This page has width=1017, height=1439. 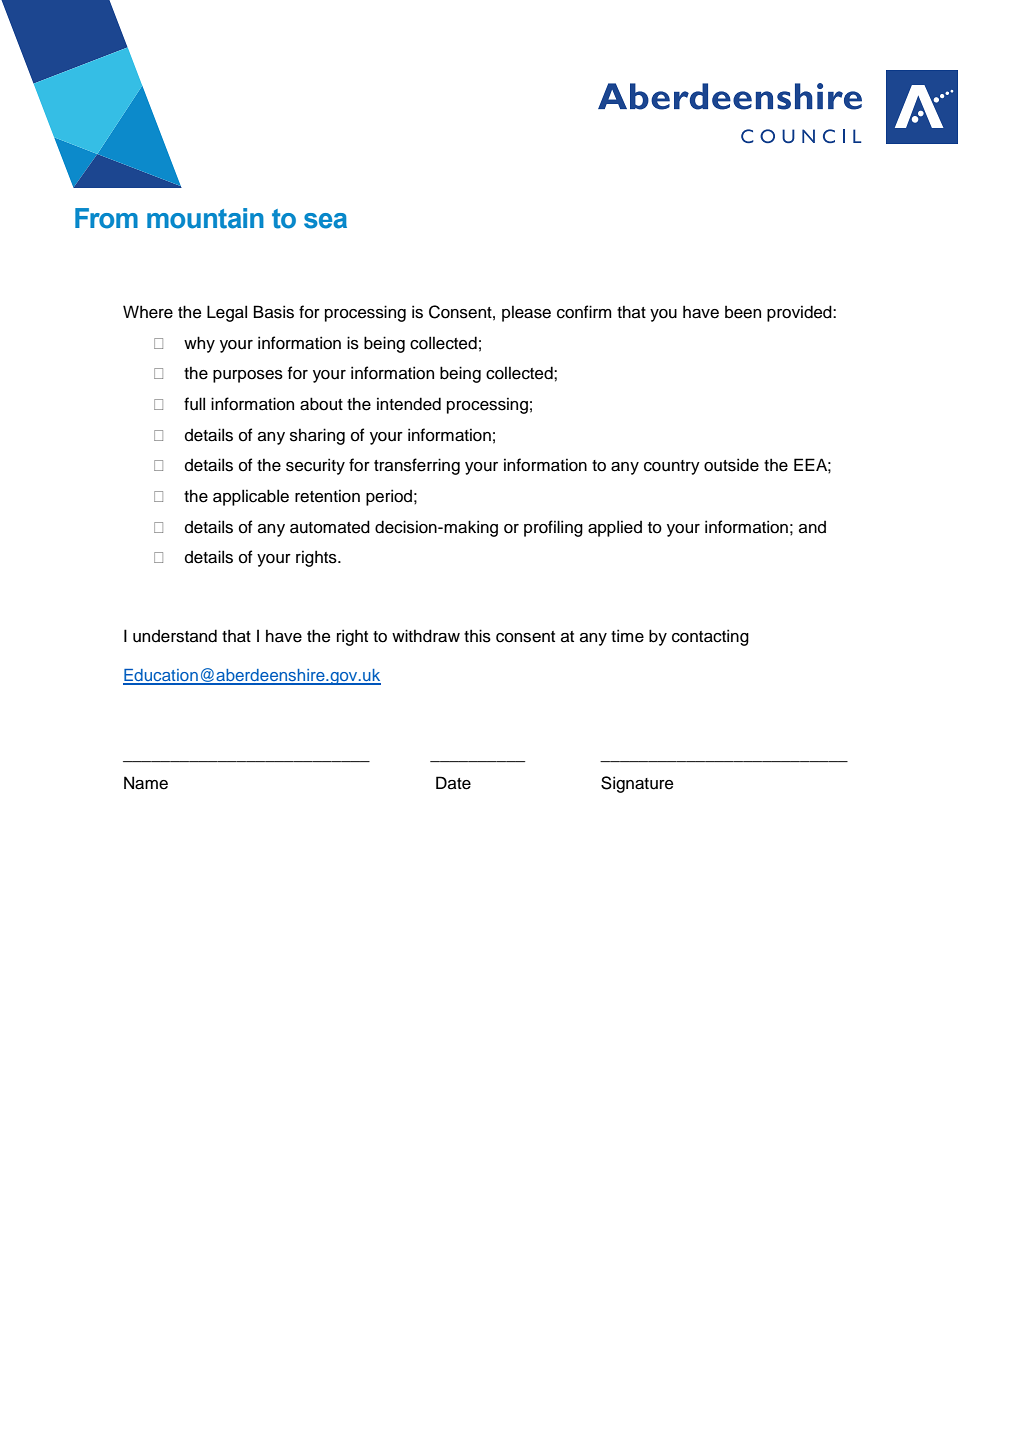 What do you see at coordinates (205, 218) in the page?
I see `mountain` at bounding box center [205, 218].
